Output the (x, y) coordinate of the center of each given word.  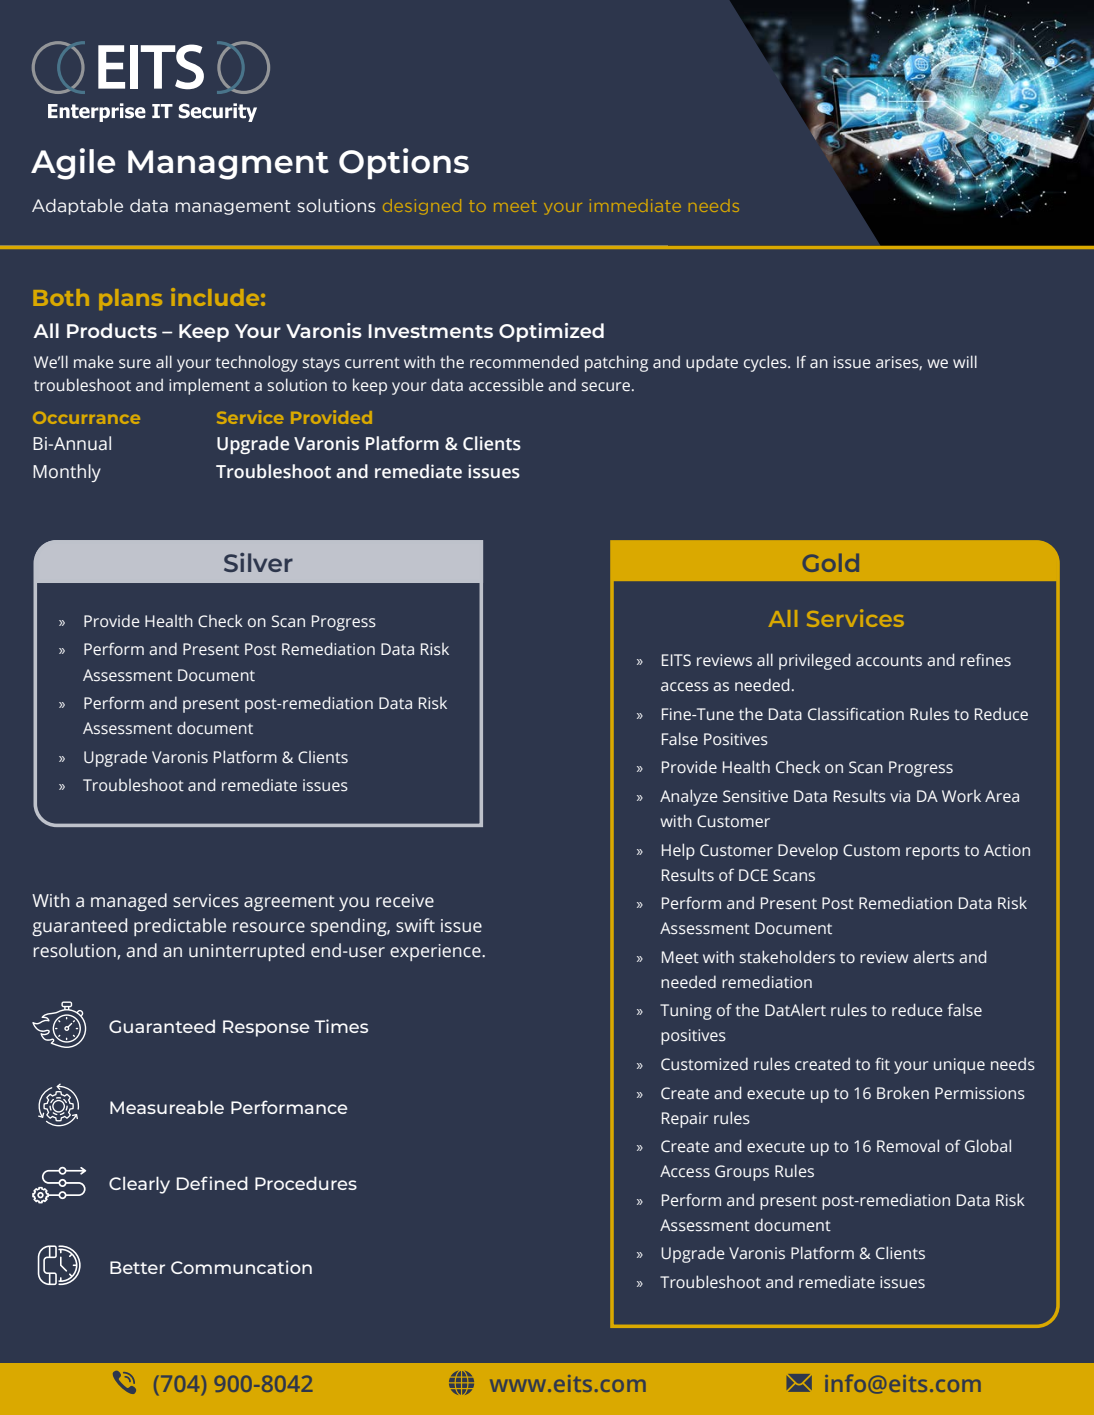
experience (436, 952)
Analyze (689, 797)
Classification (856, 714)
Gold (831, 563)
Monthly (67, 473)
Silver (258, 562)
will (965, 361)
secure (607, 387)
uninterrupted (246, 952)
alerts (933, 957)
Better (137, 1267)
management (233, 207)
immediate (635, 205)
